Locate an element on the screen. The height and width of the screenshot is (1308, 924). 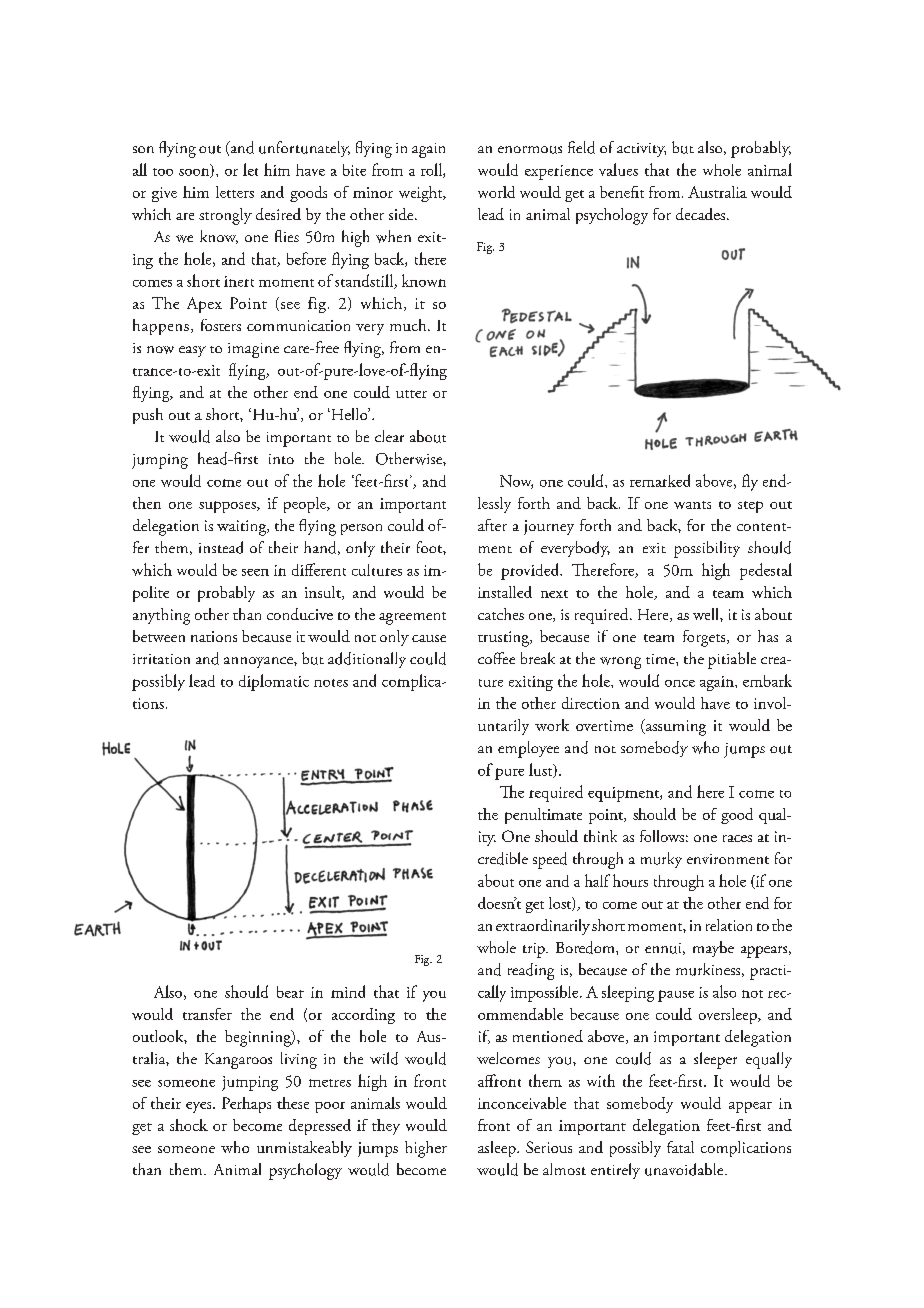
fatal is located at coordinates (680, 1147).
